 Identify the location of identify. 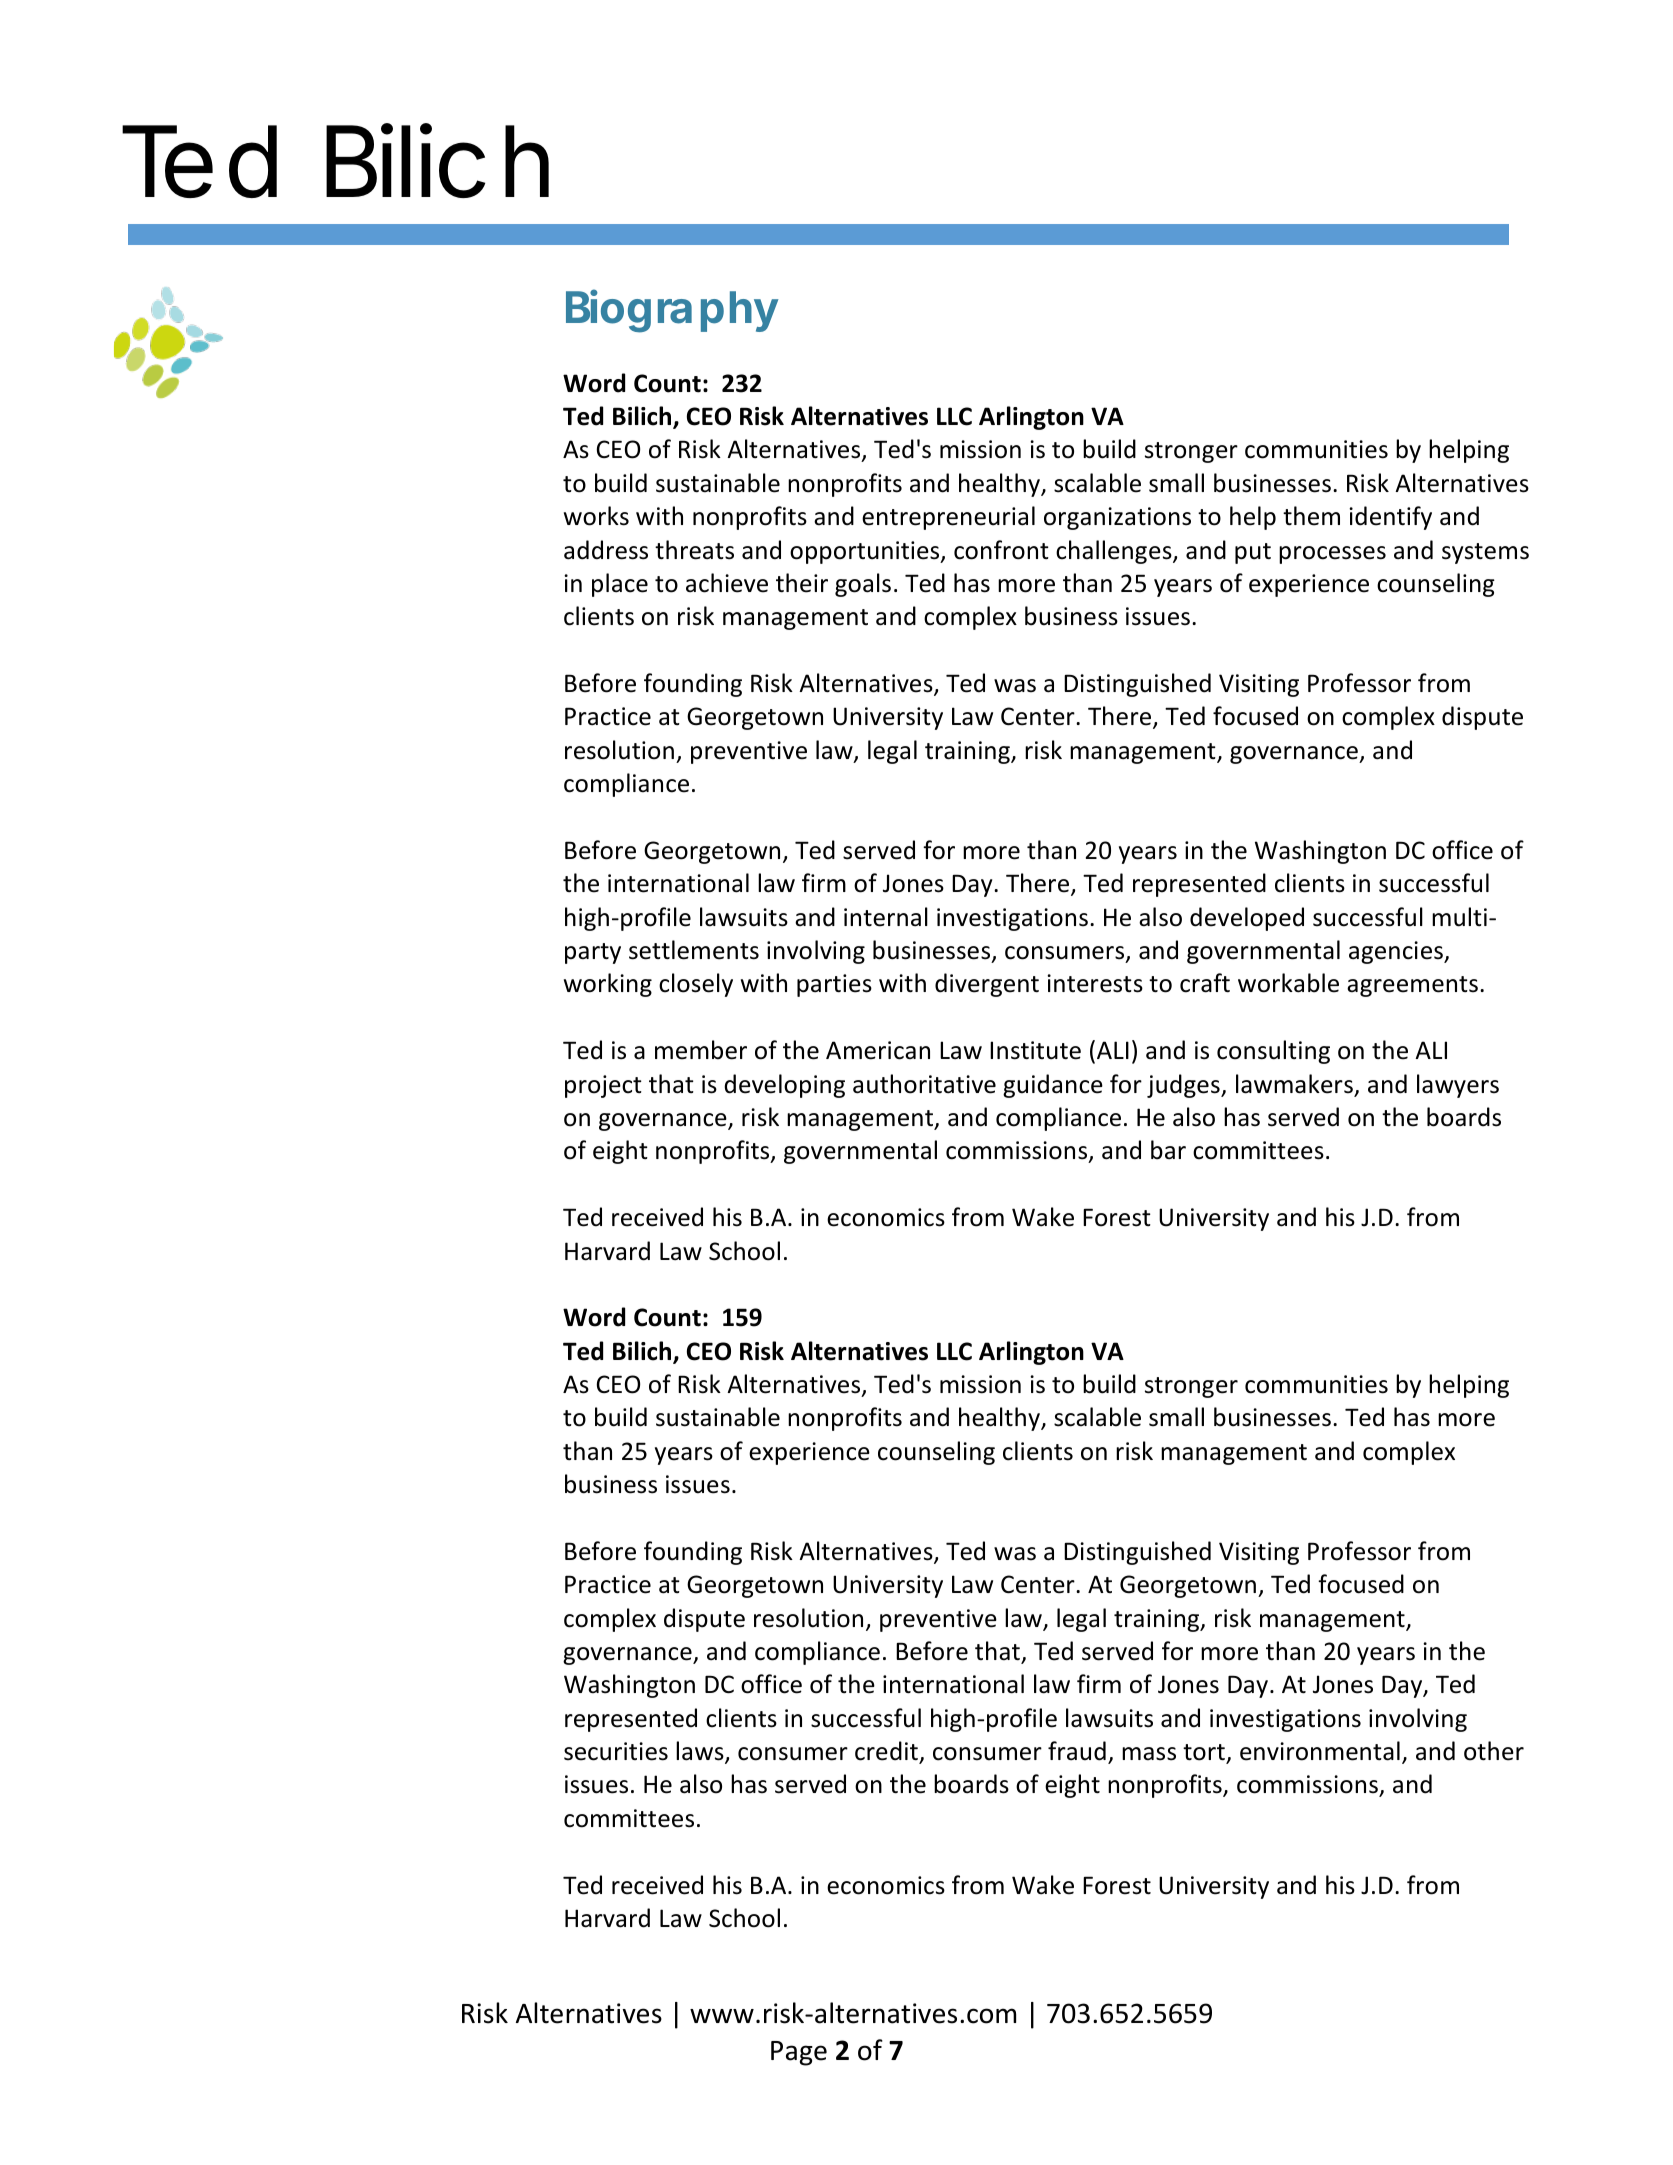
(1390, 518).
